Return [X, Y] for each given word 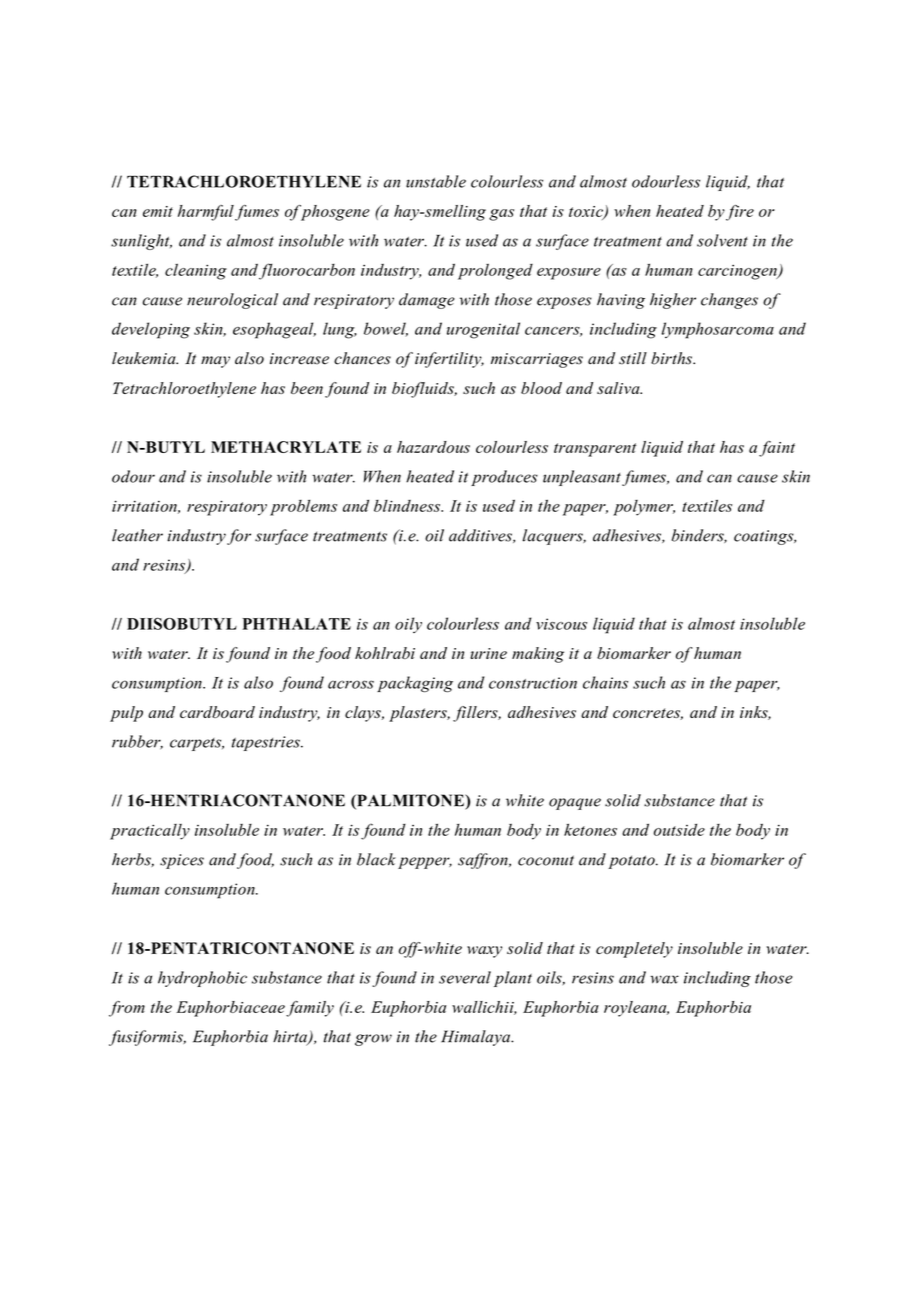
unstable [436, 181]
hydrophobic [202, 979]
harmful [206, 213]
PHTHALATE [296, 624]
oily [408, 625]
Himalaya [477, 1038]
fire [740, 213]
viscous [561, 624]
